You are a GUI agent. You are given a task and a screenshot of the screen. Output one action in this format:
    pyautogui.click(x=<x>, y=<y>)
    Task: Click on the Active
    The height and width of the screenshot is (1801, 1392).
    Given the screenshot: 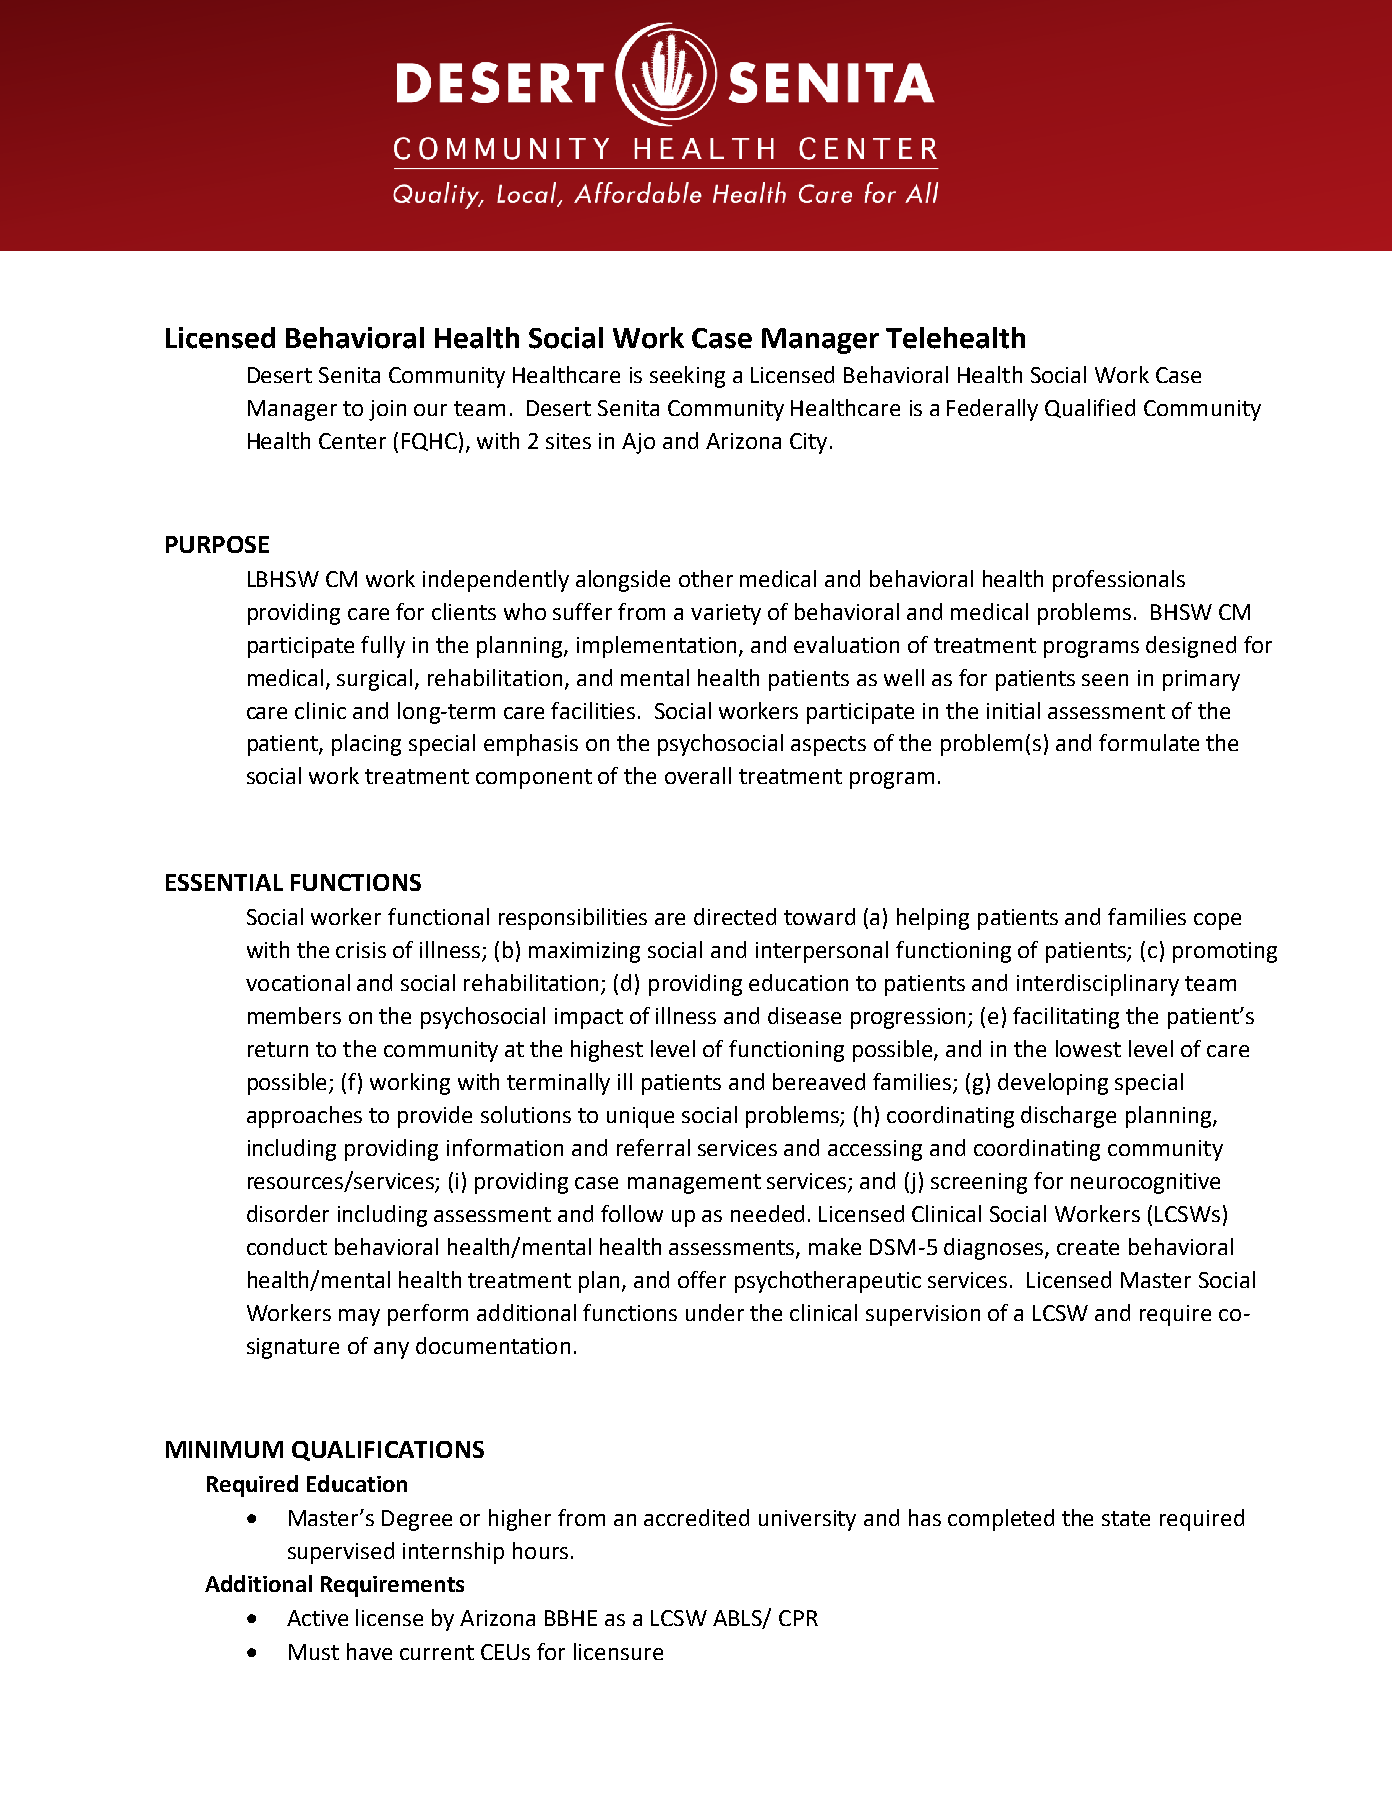 What is the action you would take?
    pyautogui.click(x=317, y=1618)
